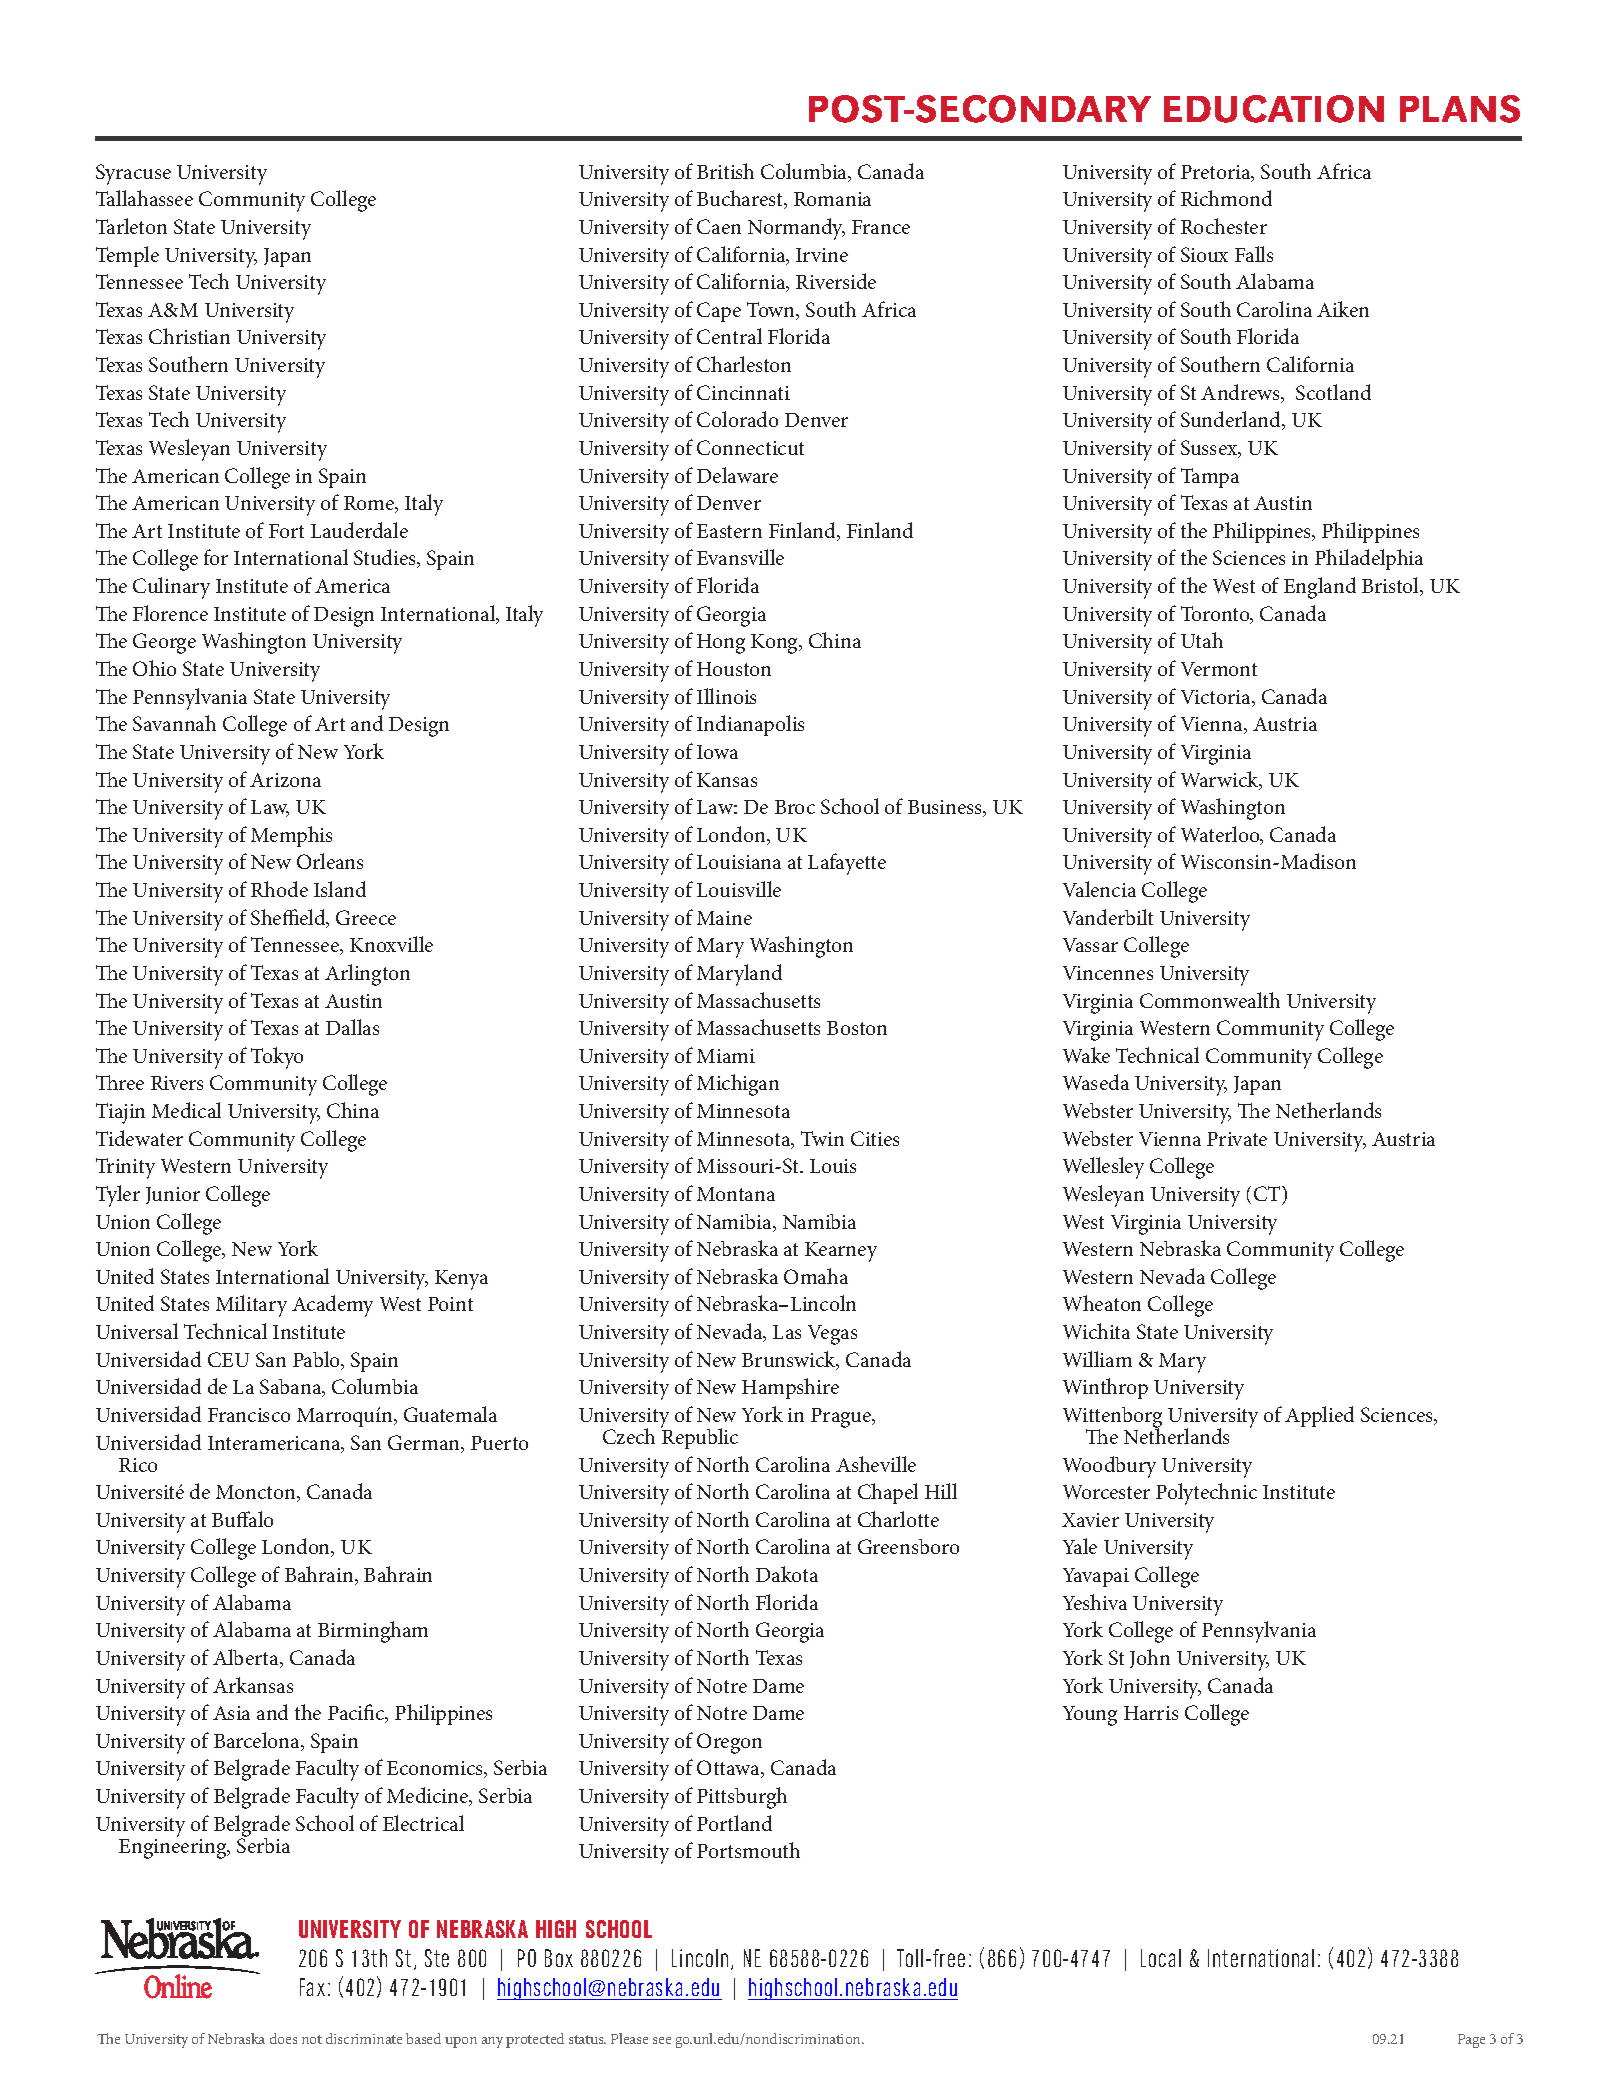 The image size is (1617, 2092). Describe the element at coordinates (629, 2038) in the page. I see `Please` at that location.
